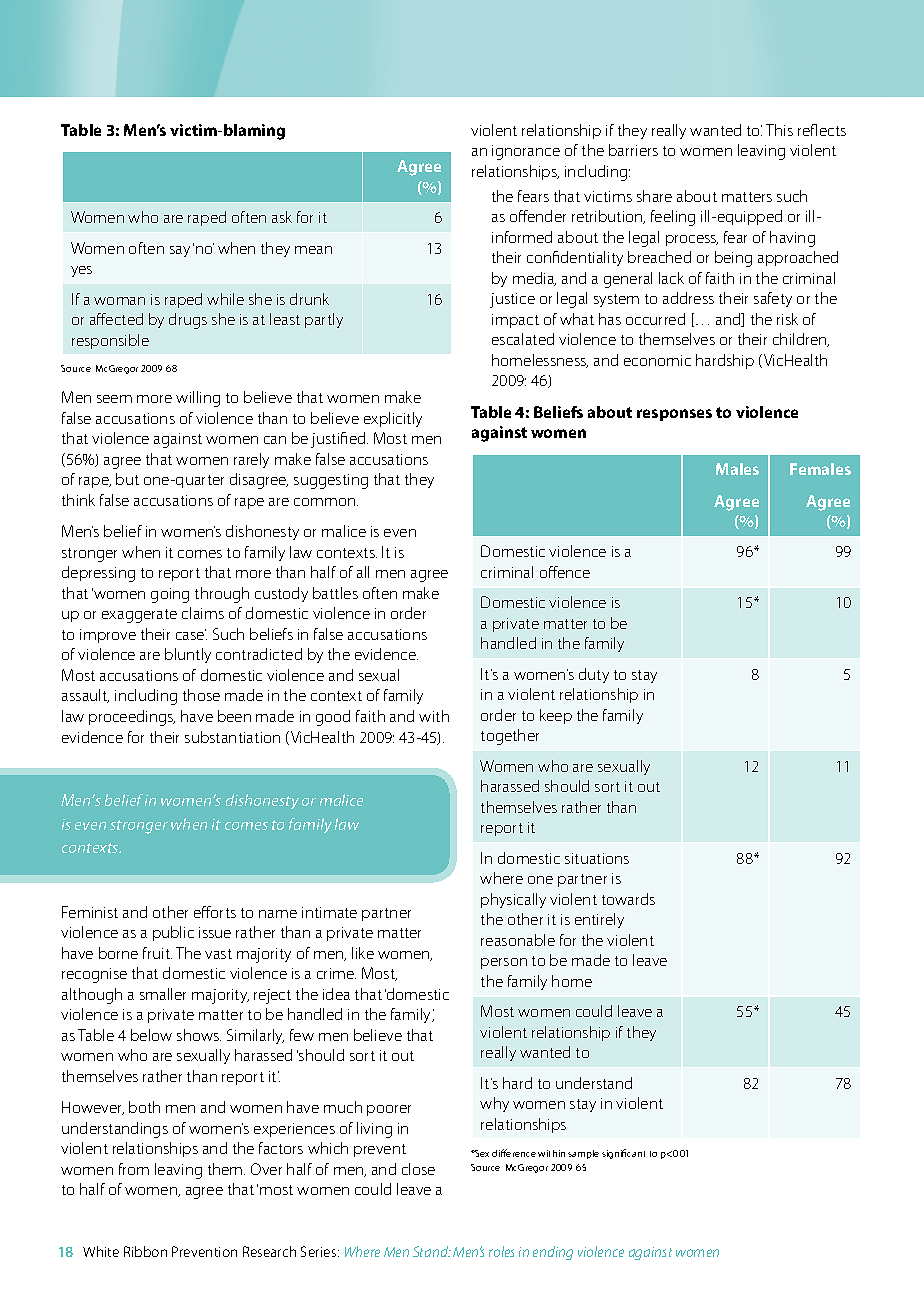 The image size is (924, 1308). Describe the element at coordinates (623, 1154) in the screenshot. I see `significant` at that location.
